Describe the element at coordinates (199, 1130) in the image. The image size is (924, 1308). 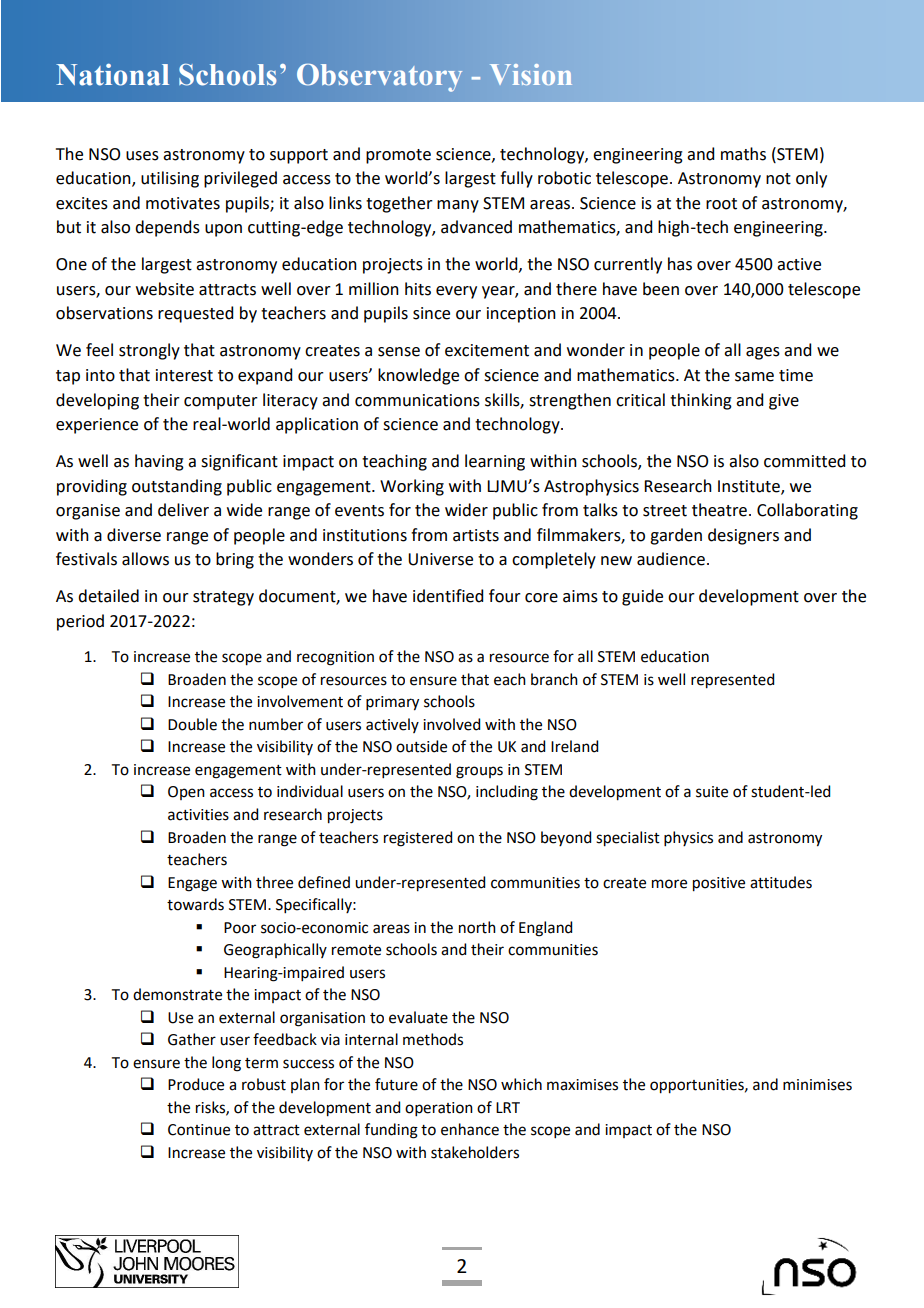
I see `Continue` at that location.
